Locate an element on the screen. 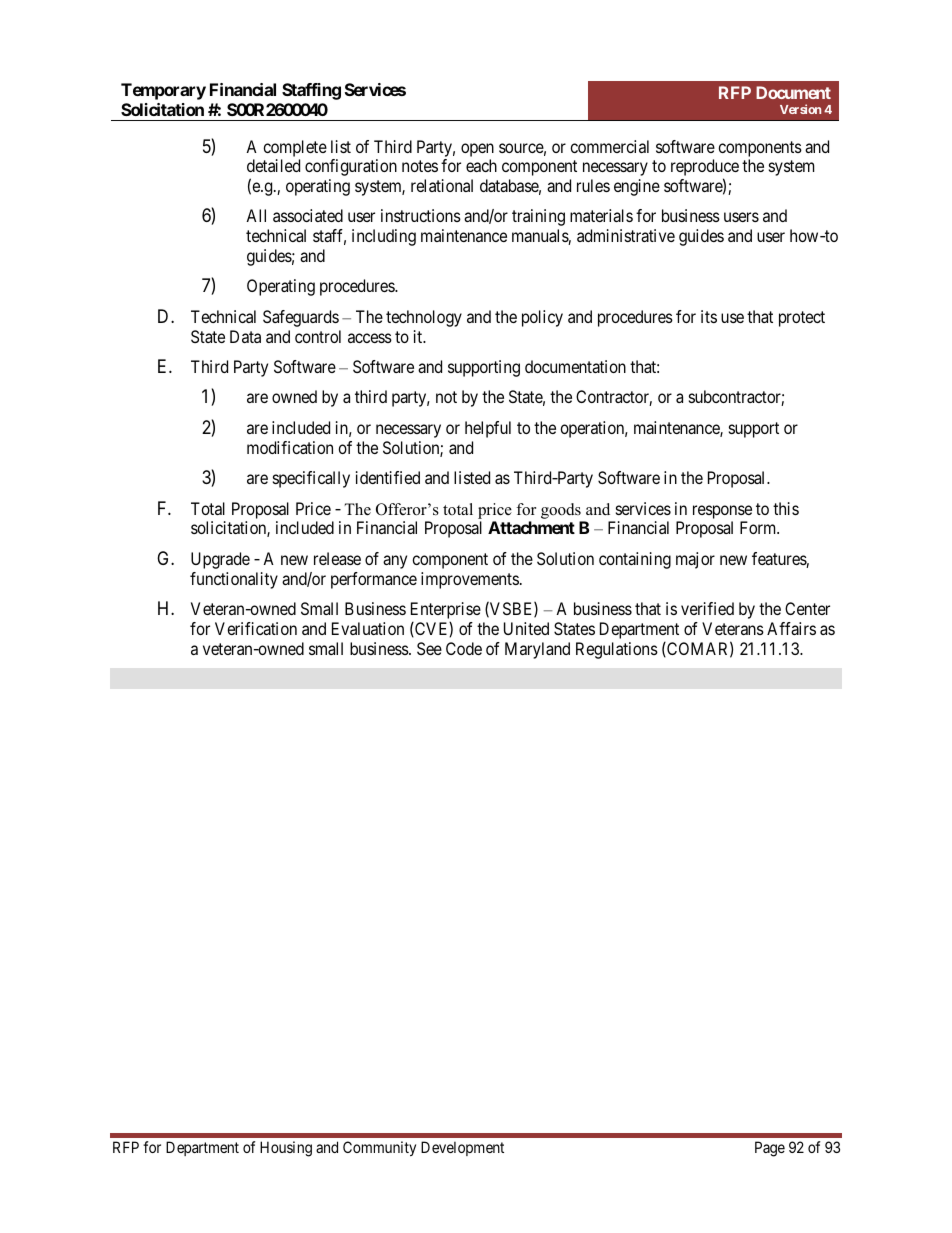 The image size is (952, 1233). reproduce is located at coordinates (705, 169).
